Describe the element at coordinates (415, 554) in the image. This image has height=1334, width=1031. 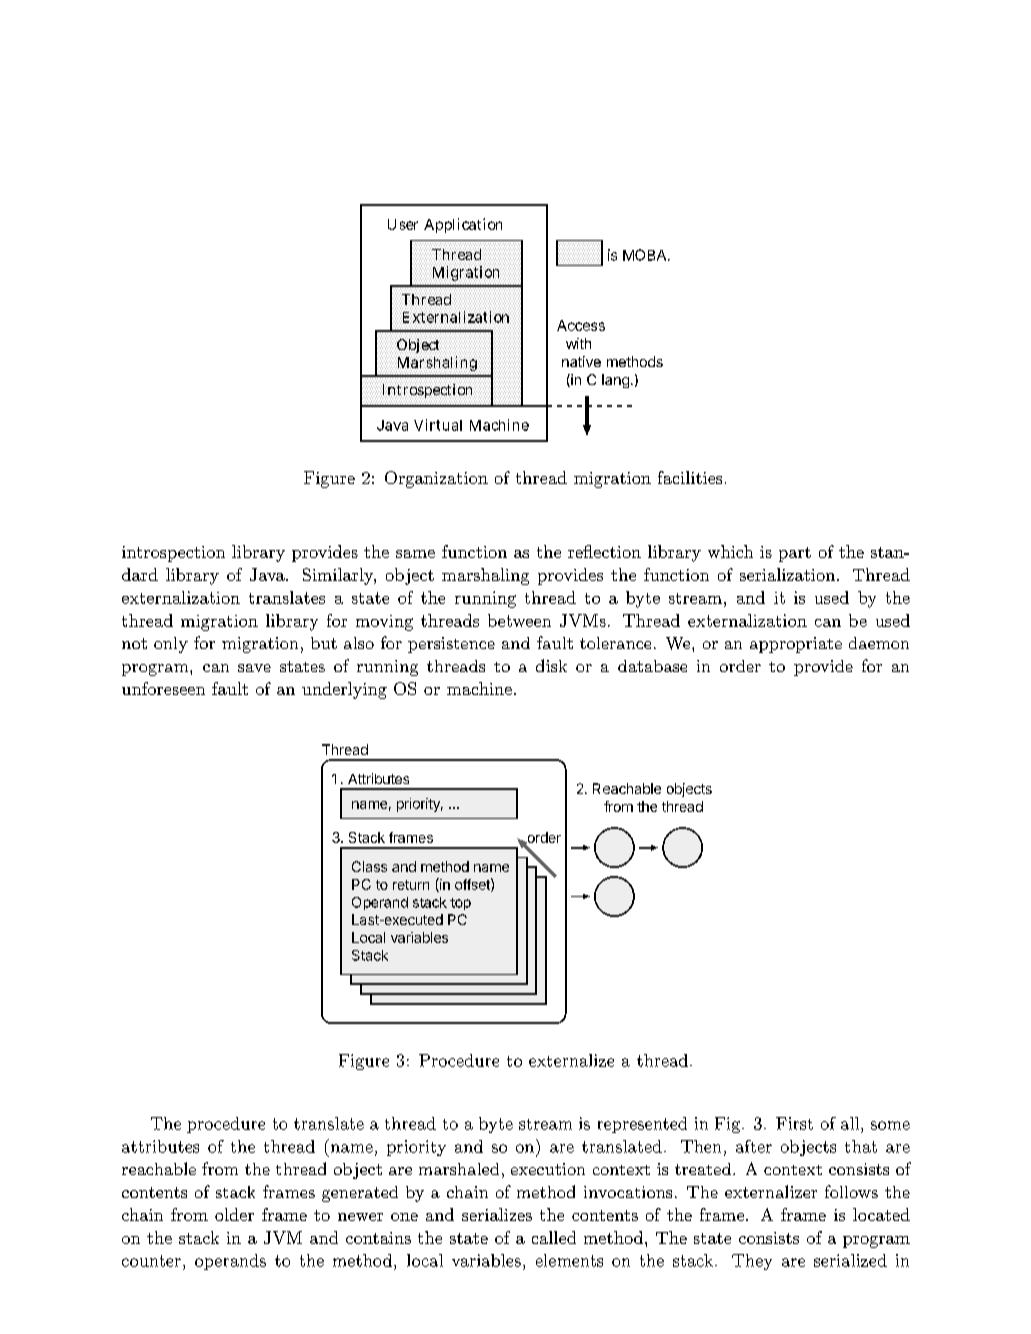
I see `same` at that location.
